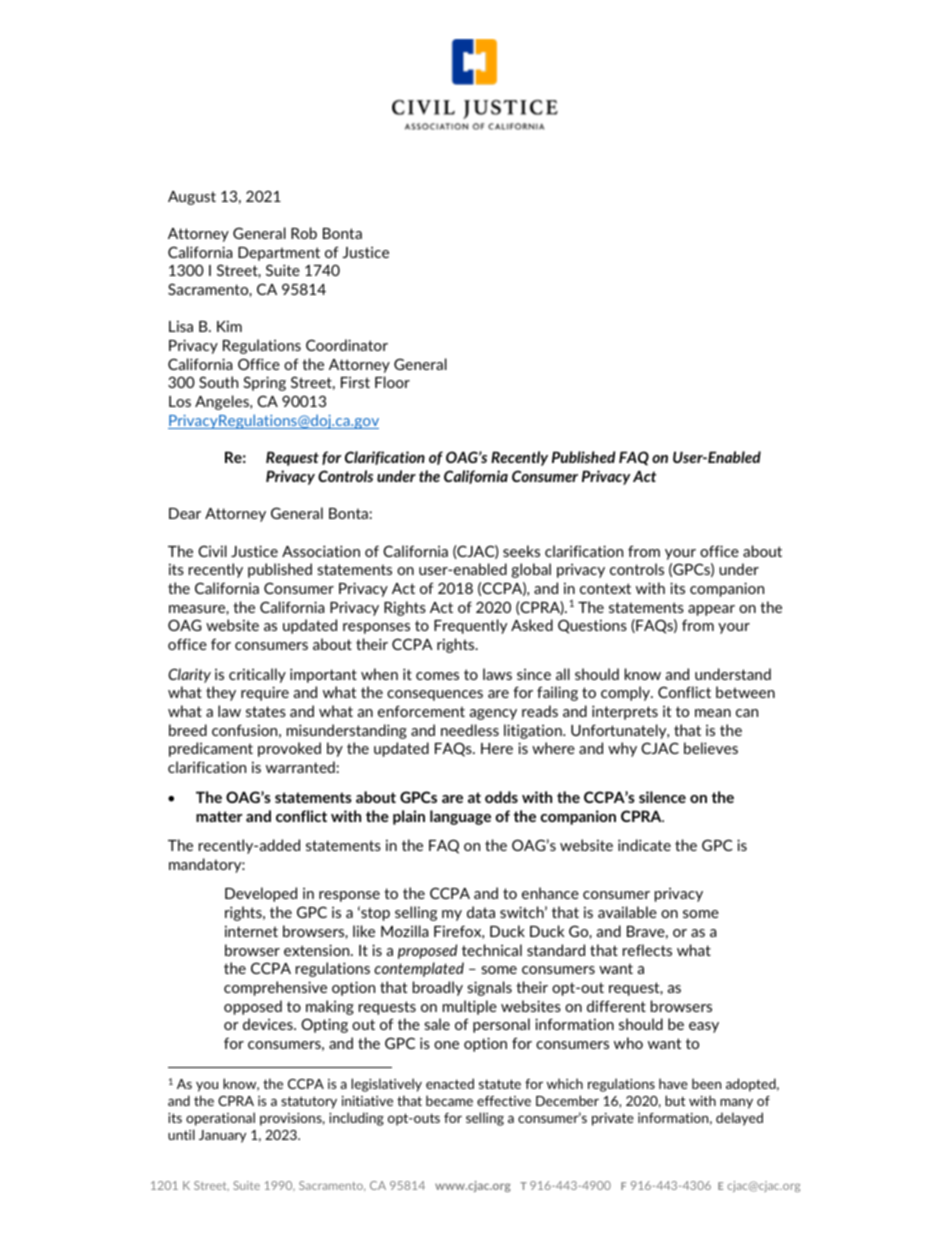 The image size is (952, 1233). I want to click on Floor, so click(392, 382).
